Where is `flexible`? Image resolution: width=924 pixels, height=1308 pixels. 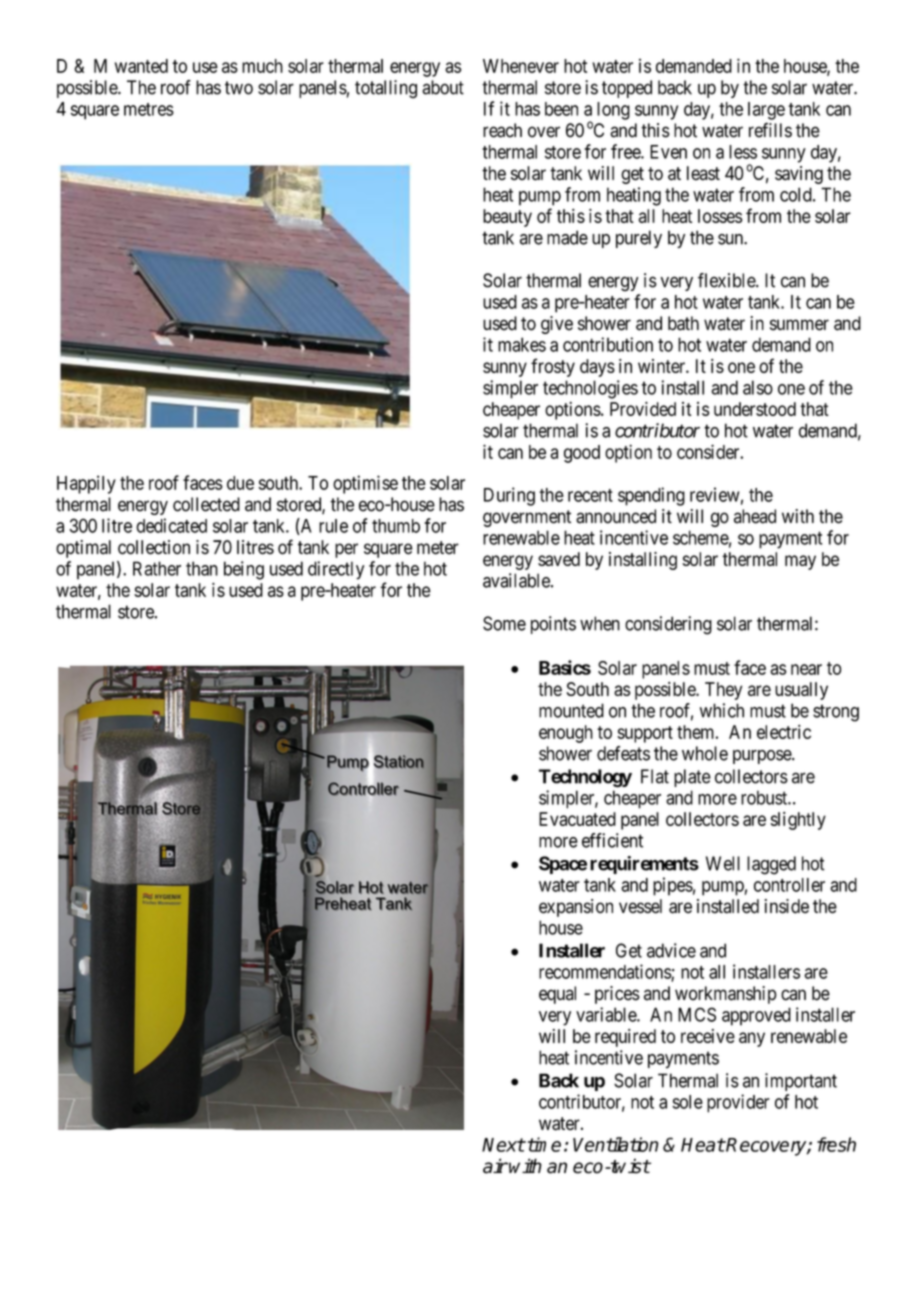 flexible is located at coordinates (727, 280).
